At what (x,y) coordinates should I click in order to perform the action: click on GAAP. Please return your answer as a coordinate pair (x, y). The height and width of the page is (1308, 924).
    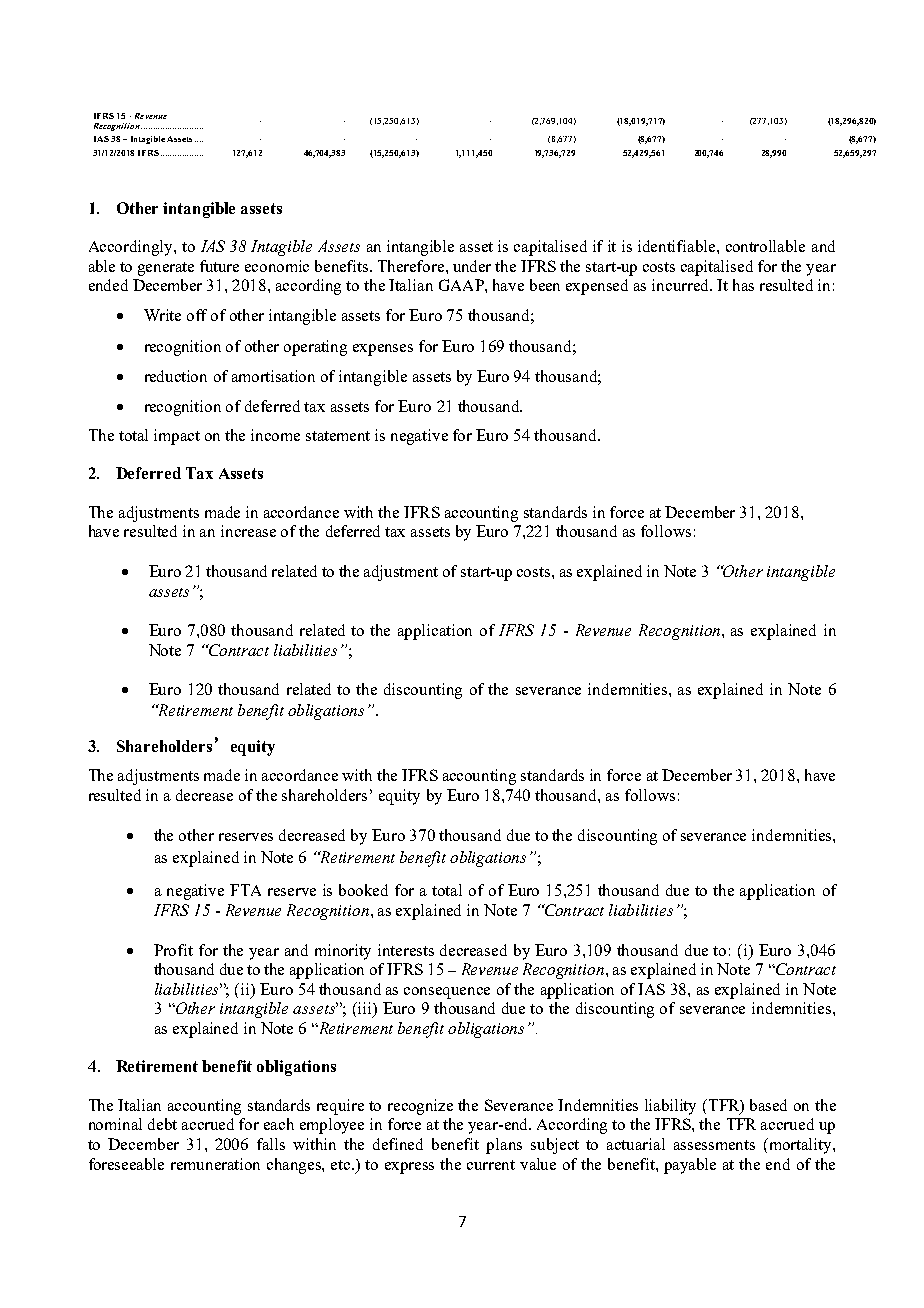
    Looking at the image, I should click on (462, 285).
